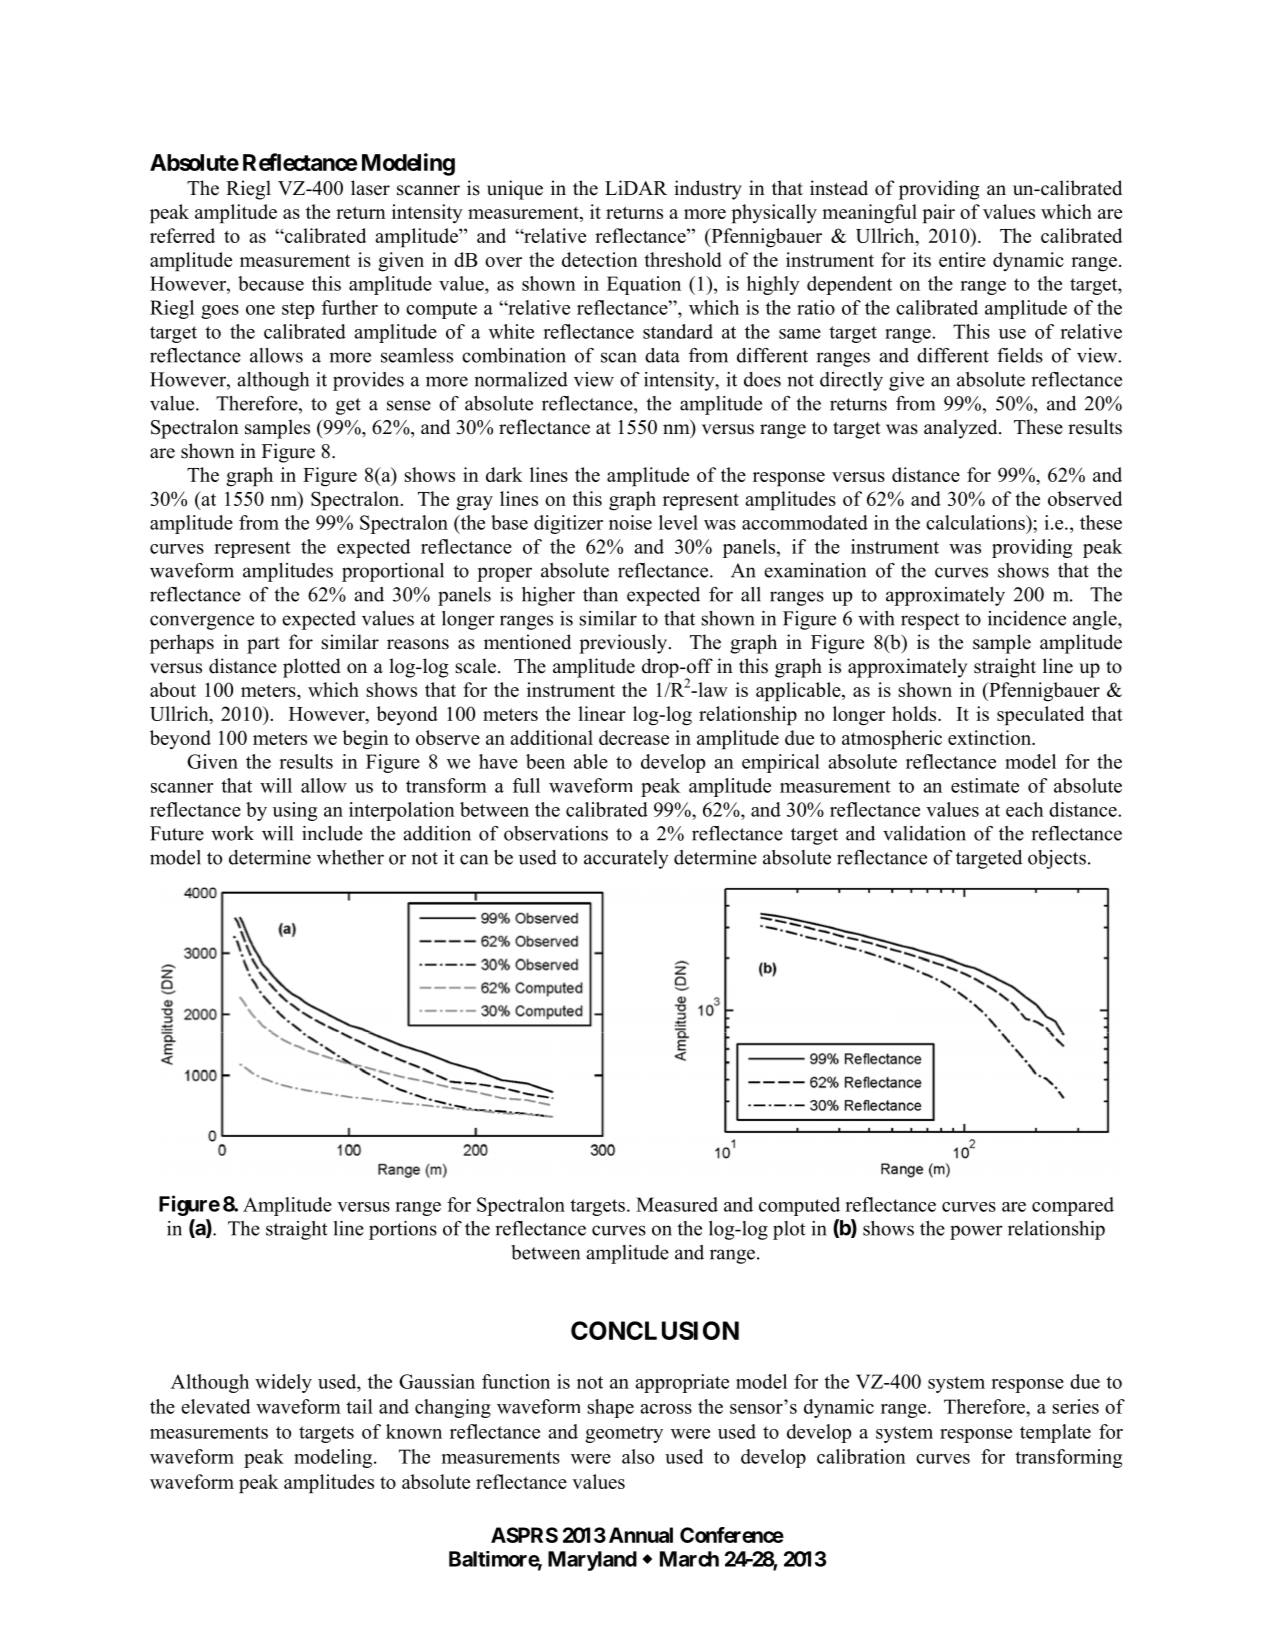 The image size is (1272, 1646). I want to click on compared, so click(1073, 1206).
